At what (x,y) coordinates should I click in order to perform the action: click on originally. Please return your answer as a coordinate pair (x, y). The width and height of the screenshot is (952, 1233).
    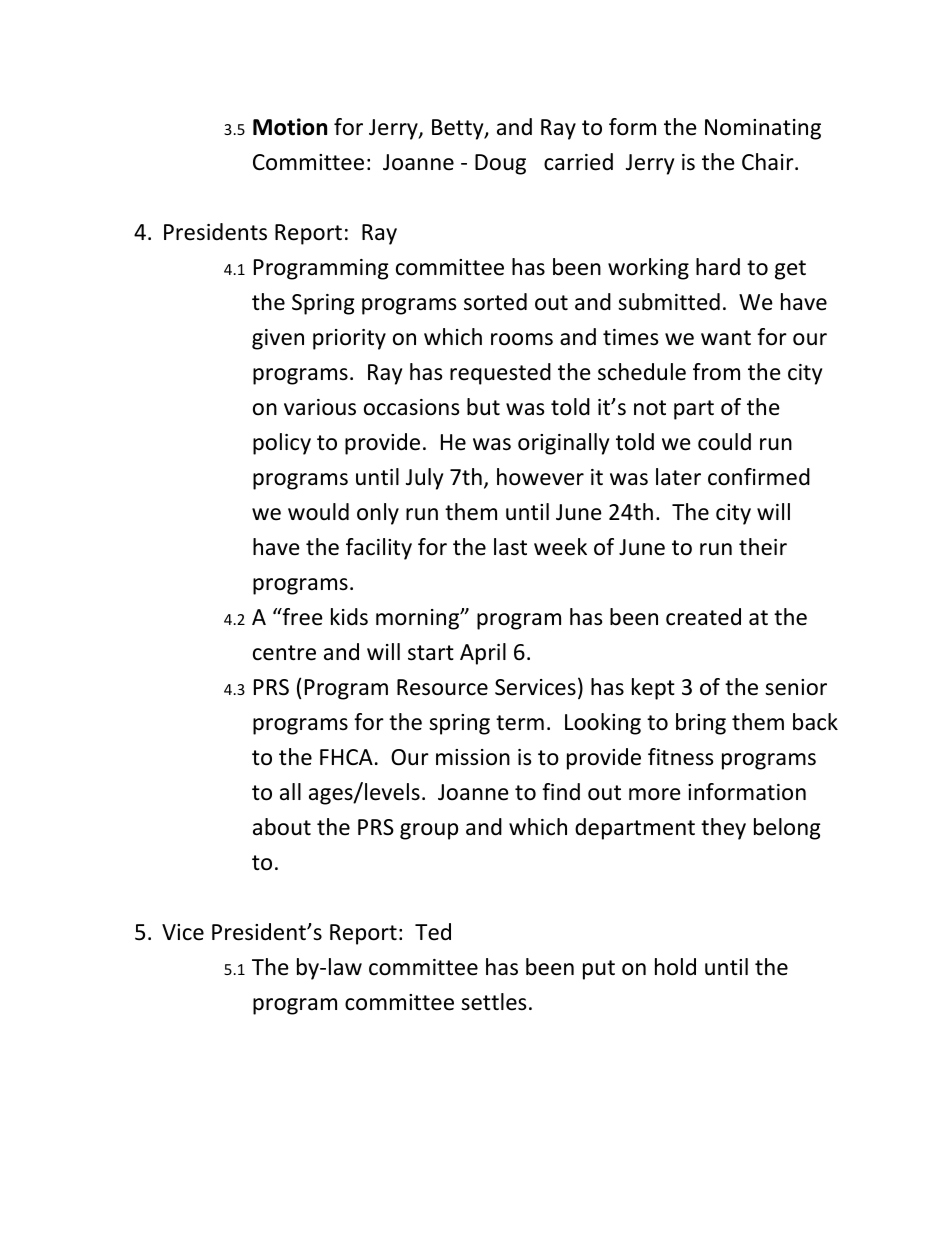
    Looking at the image, I should click on (563, 444).
